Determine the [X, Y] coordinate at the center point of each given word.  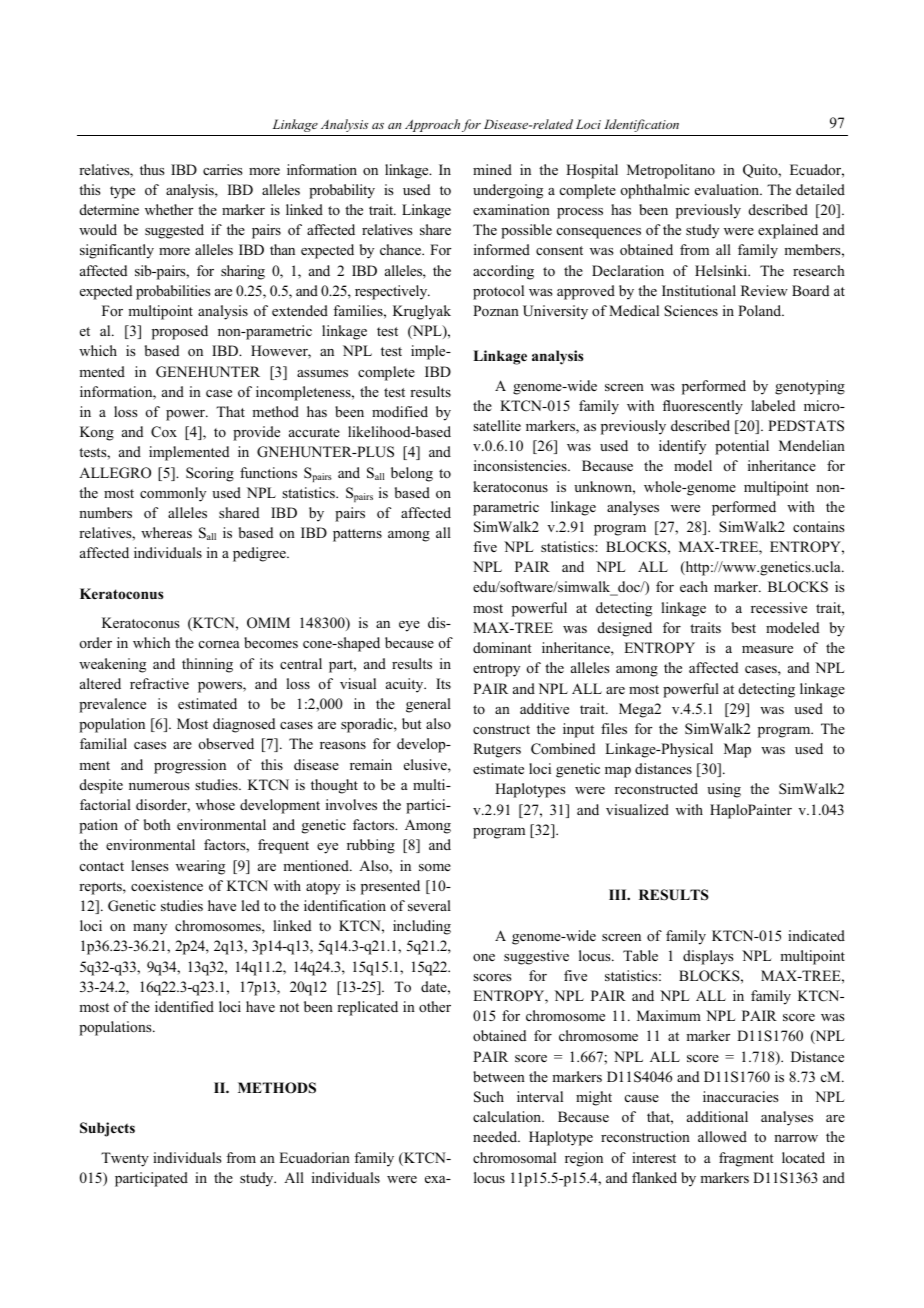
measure [767, 649]
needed [496, 1136]
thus [152, 169]
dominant [502, 648]
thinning [207, 665]
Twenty [125, 1159]
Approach [432, 125]
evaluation [728, 189]
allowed [722, 1136]
